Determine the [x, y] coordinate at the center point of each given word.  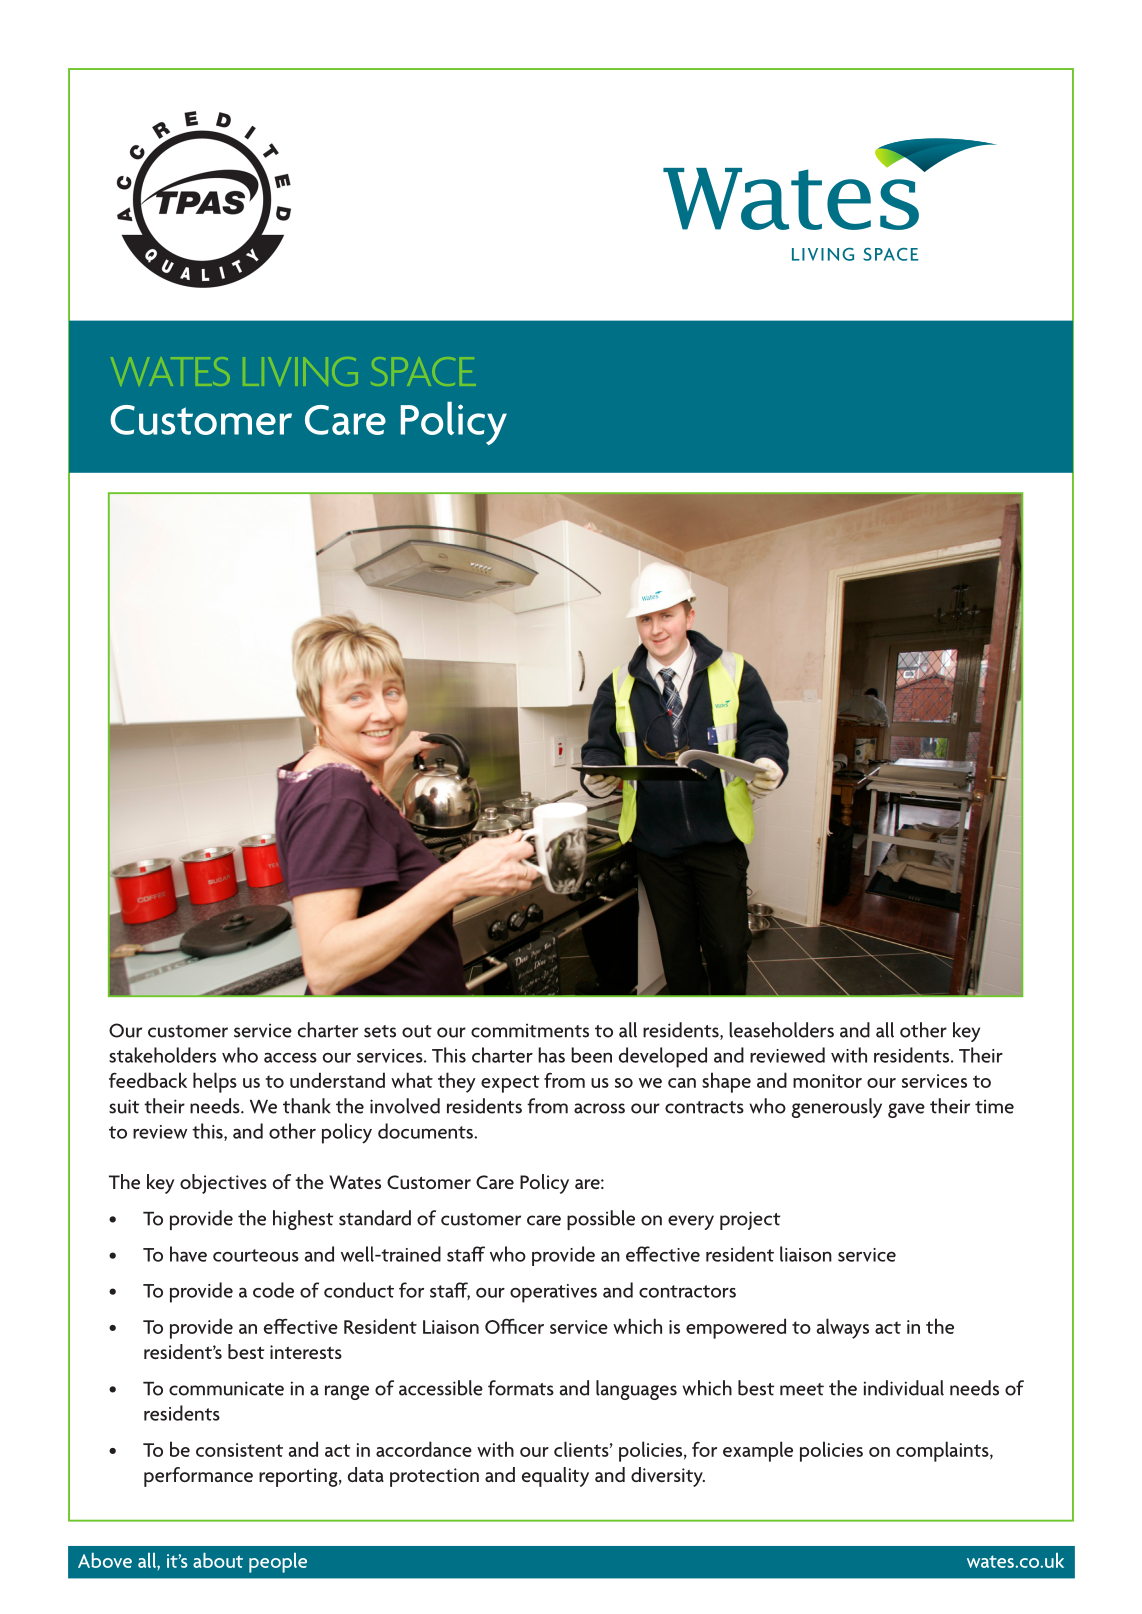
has [551, 1055]
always [843, 1328]
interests [306, 1352]
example [758, 1451]
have [188, 1254]
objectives [223, 1184]
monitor [827, 1081]
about [218, 1560]
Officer [514, 1326]
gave [906, 1110]
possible [601, 1220]
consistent [239, 1450]
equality [555, 1477]
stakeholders [162, 1055]
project [750, 1220]
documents [426, 1131]
